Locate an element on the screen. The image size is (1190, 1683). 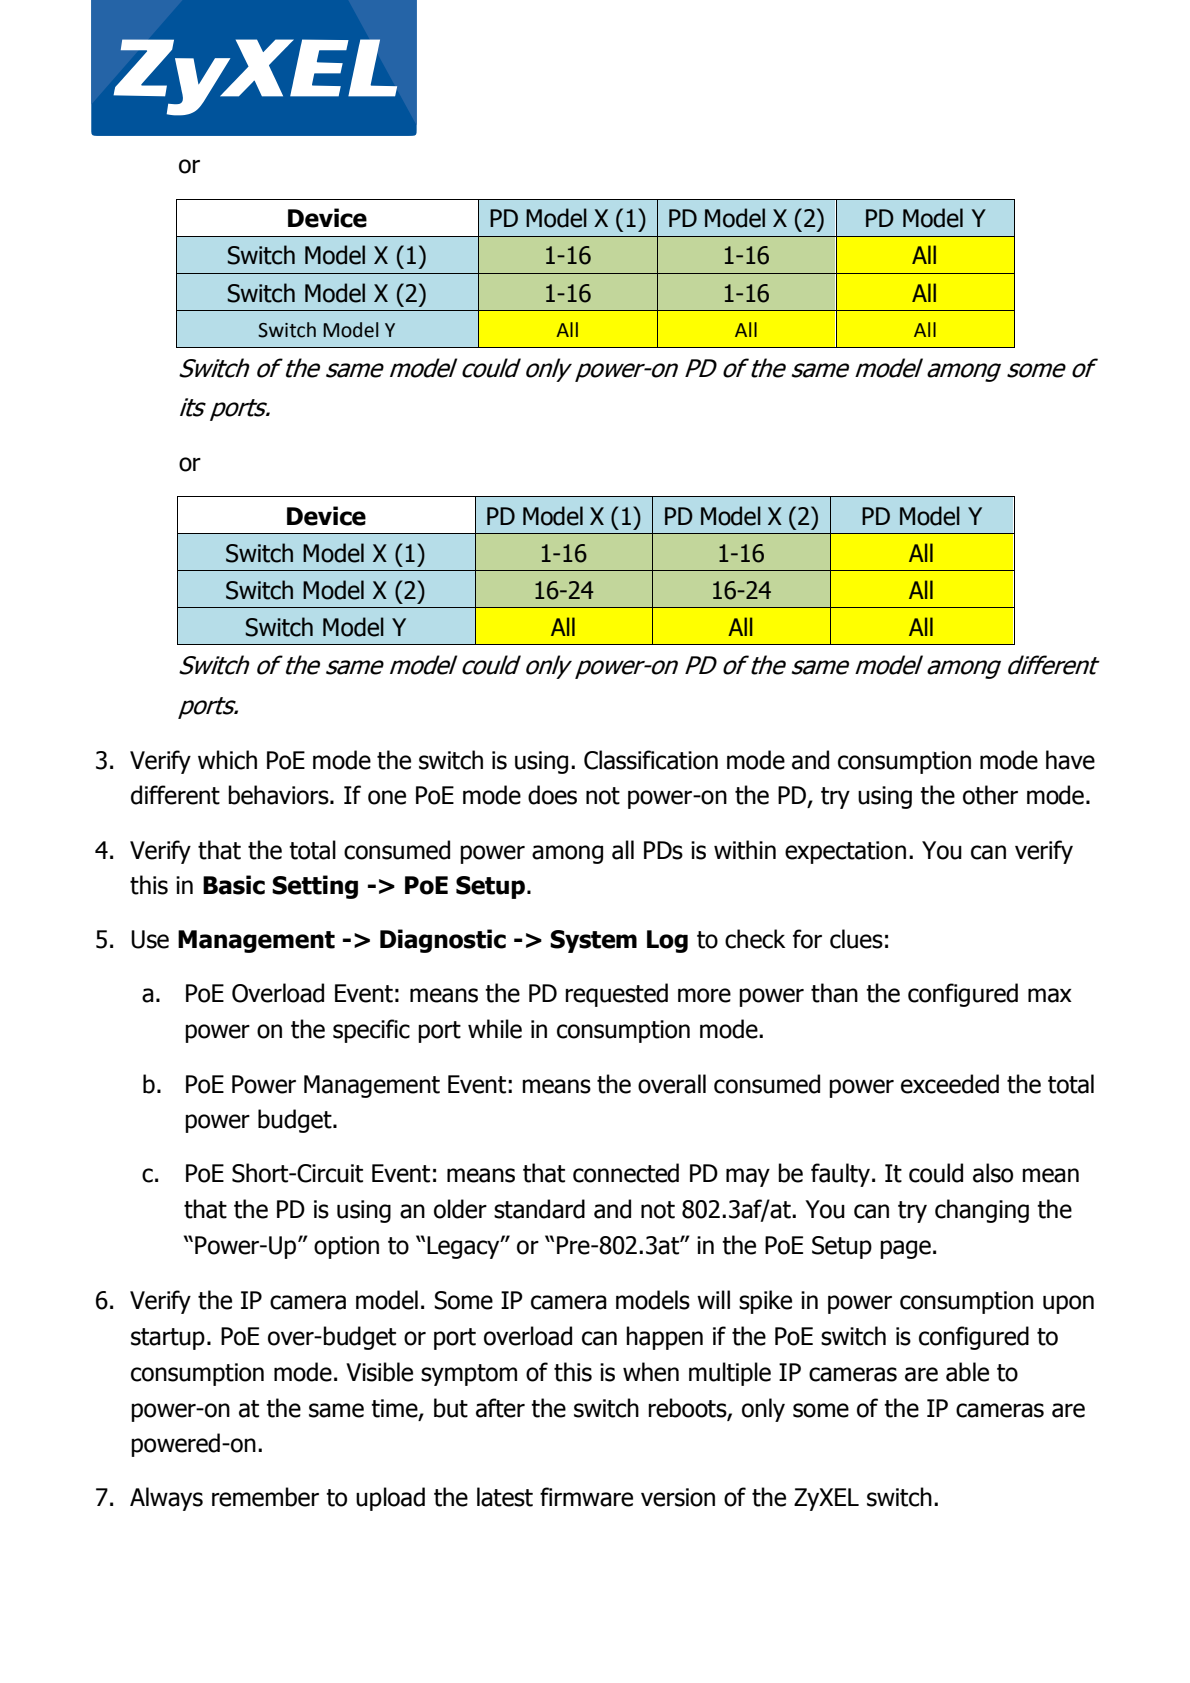
able is located at coordinates (967, 1372).
